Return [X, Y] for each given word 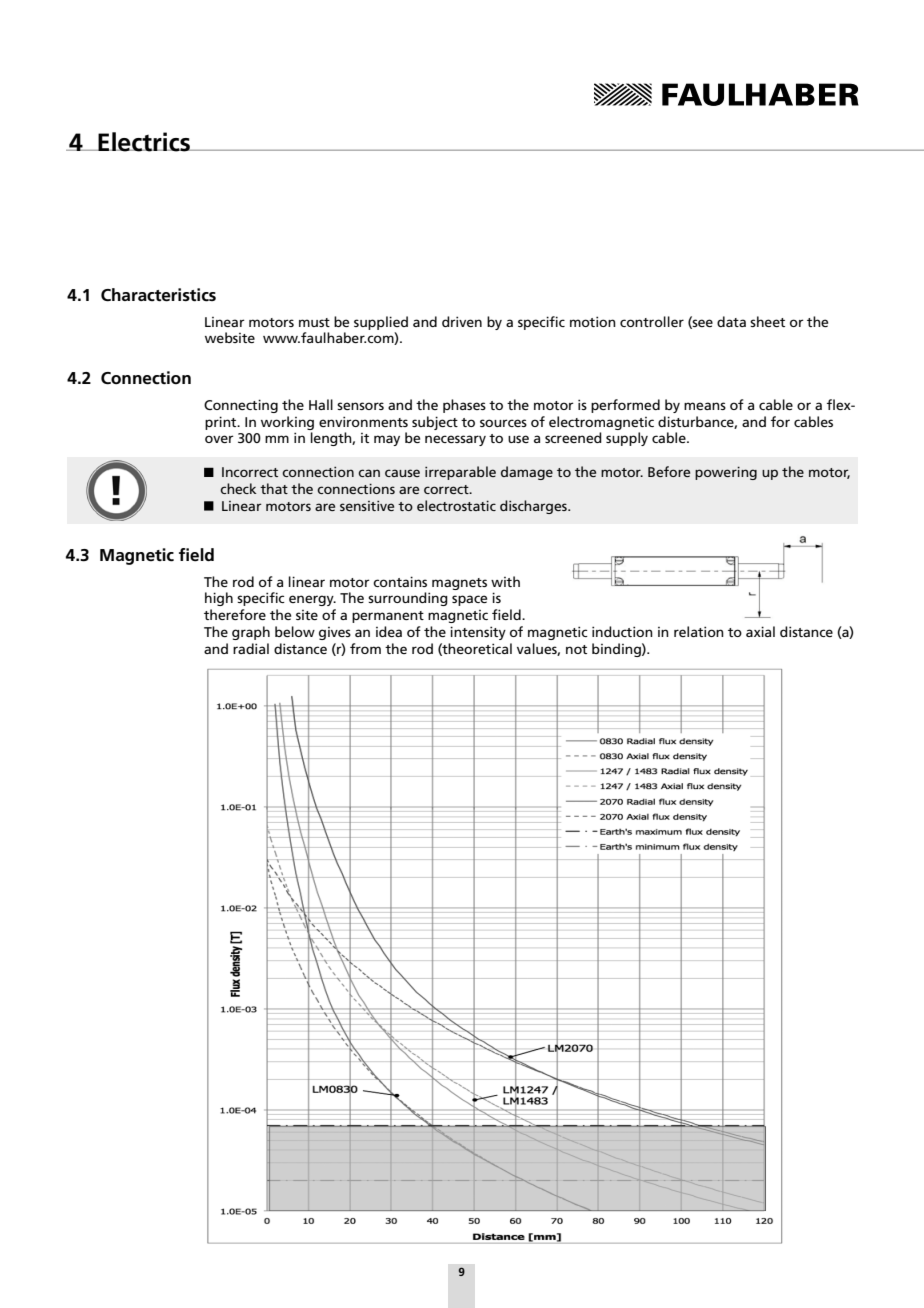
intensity [478, 633]
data [731, 321]
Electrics [144, 142]
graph [251, 633]
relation [699, 631]
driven [462, 321]
